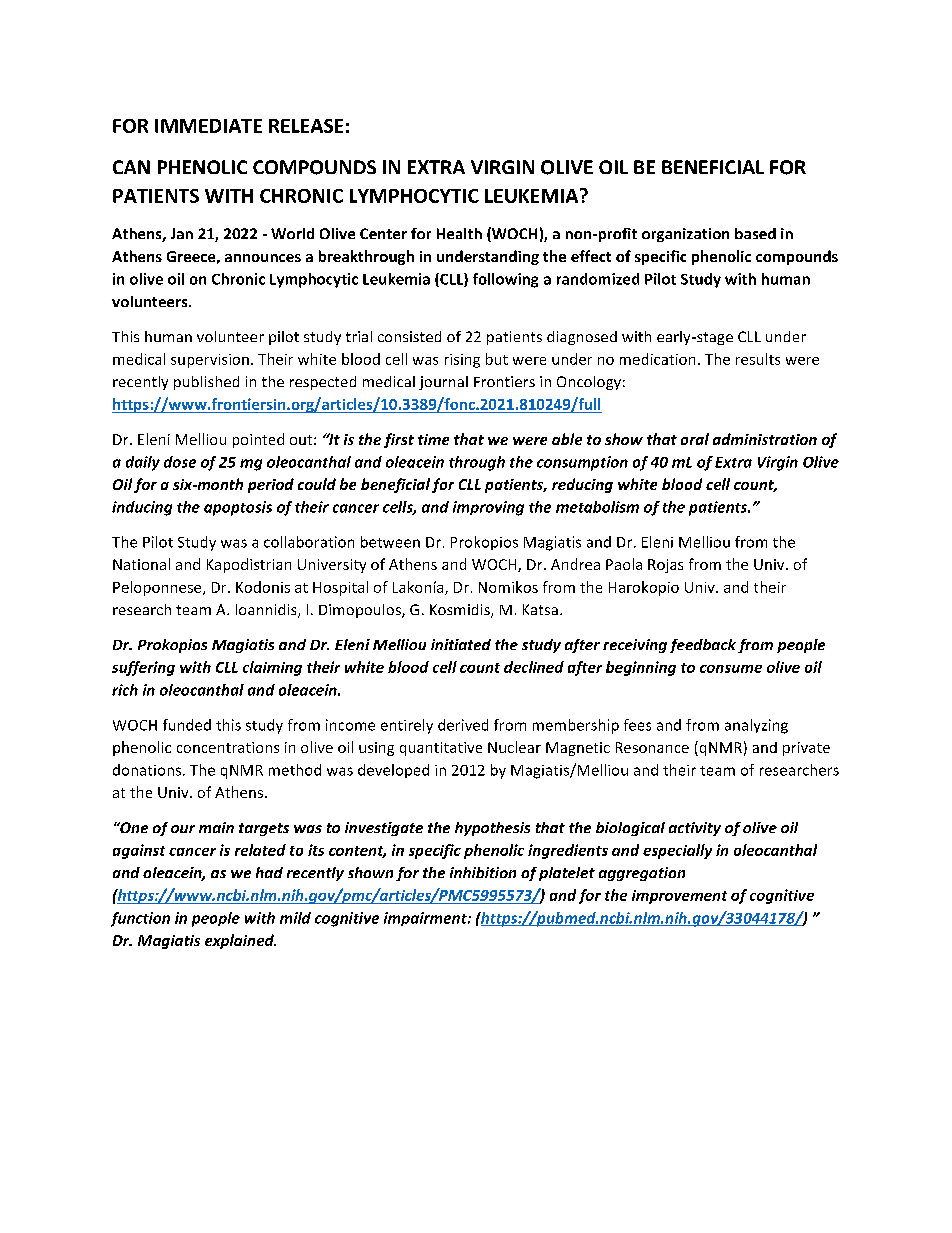 This screenshot has width=952, height=1233. What do you see at coordinates (240, 941) in the screenshot?
I see `explained` at bounding box center [240, 941].
